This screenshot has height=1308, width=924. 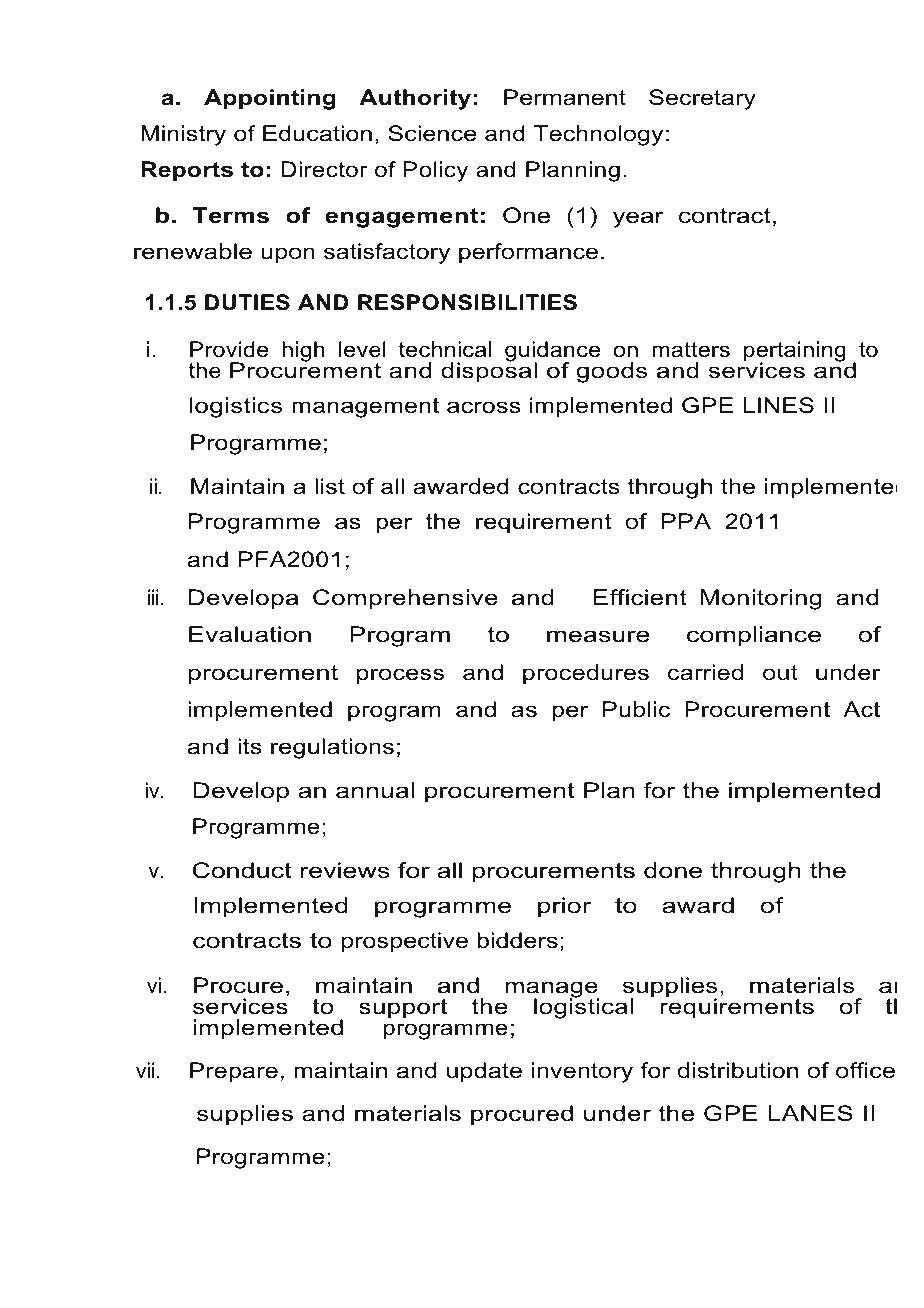 I want to click on Ministry, so click(x=183, y=135).
